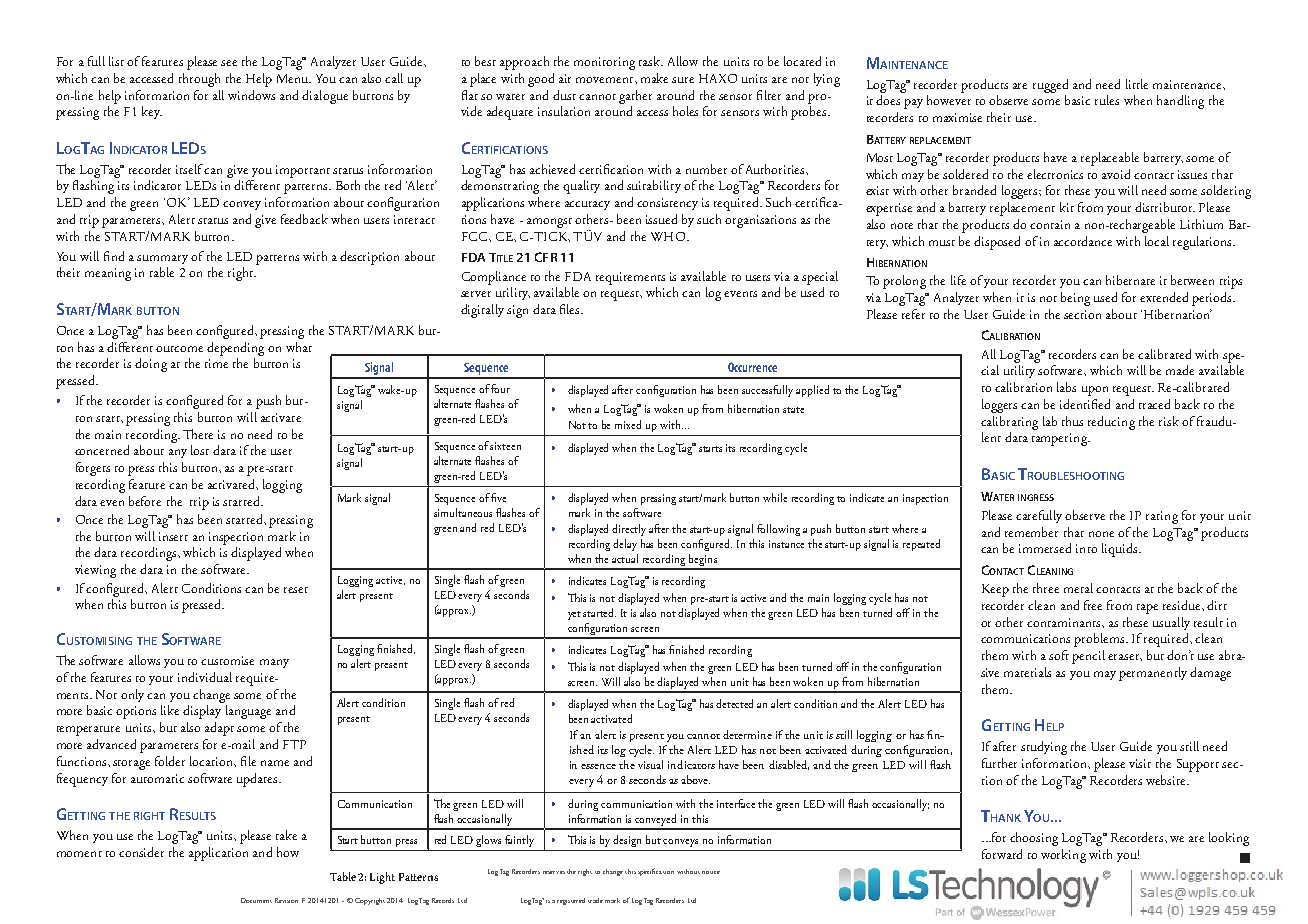 This document has height=924, width=1308. Describe the element at coordinates (198, 434) in the document. I see `There` at that location.
